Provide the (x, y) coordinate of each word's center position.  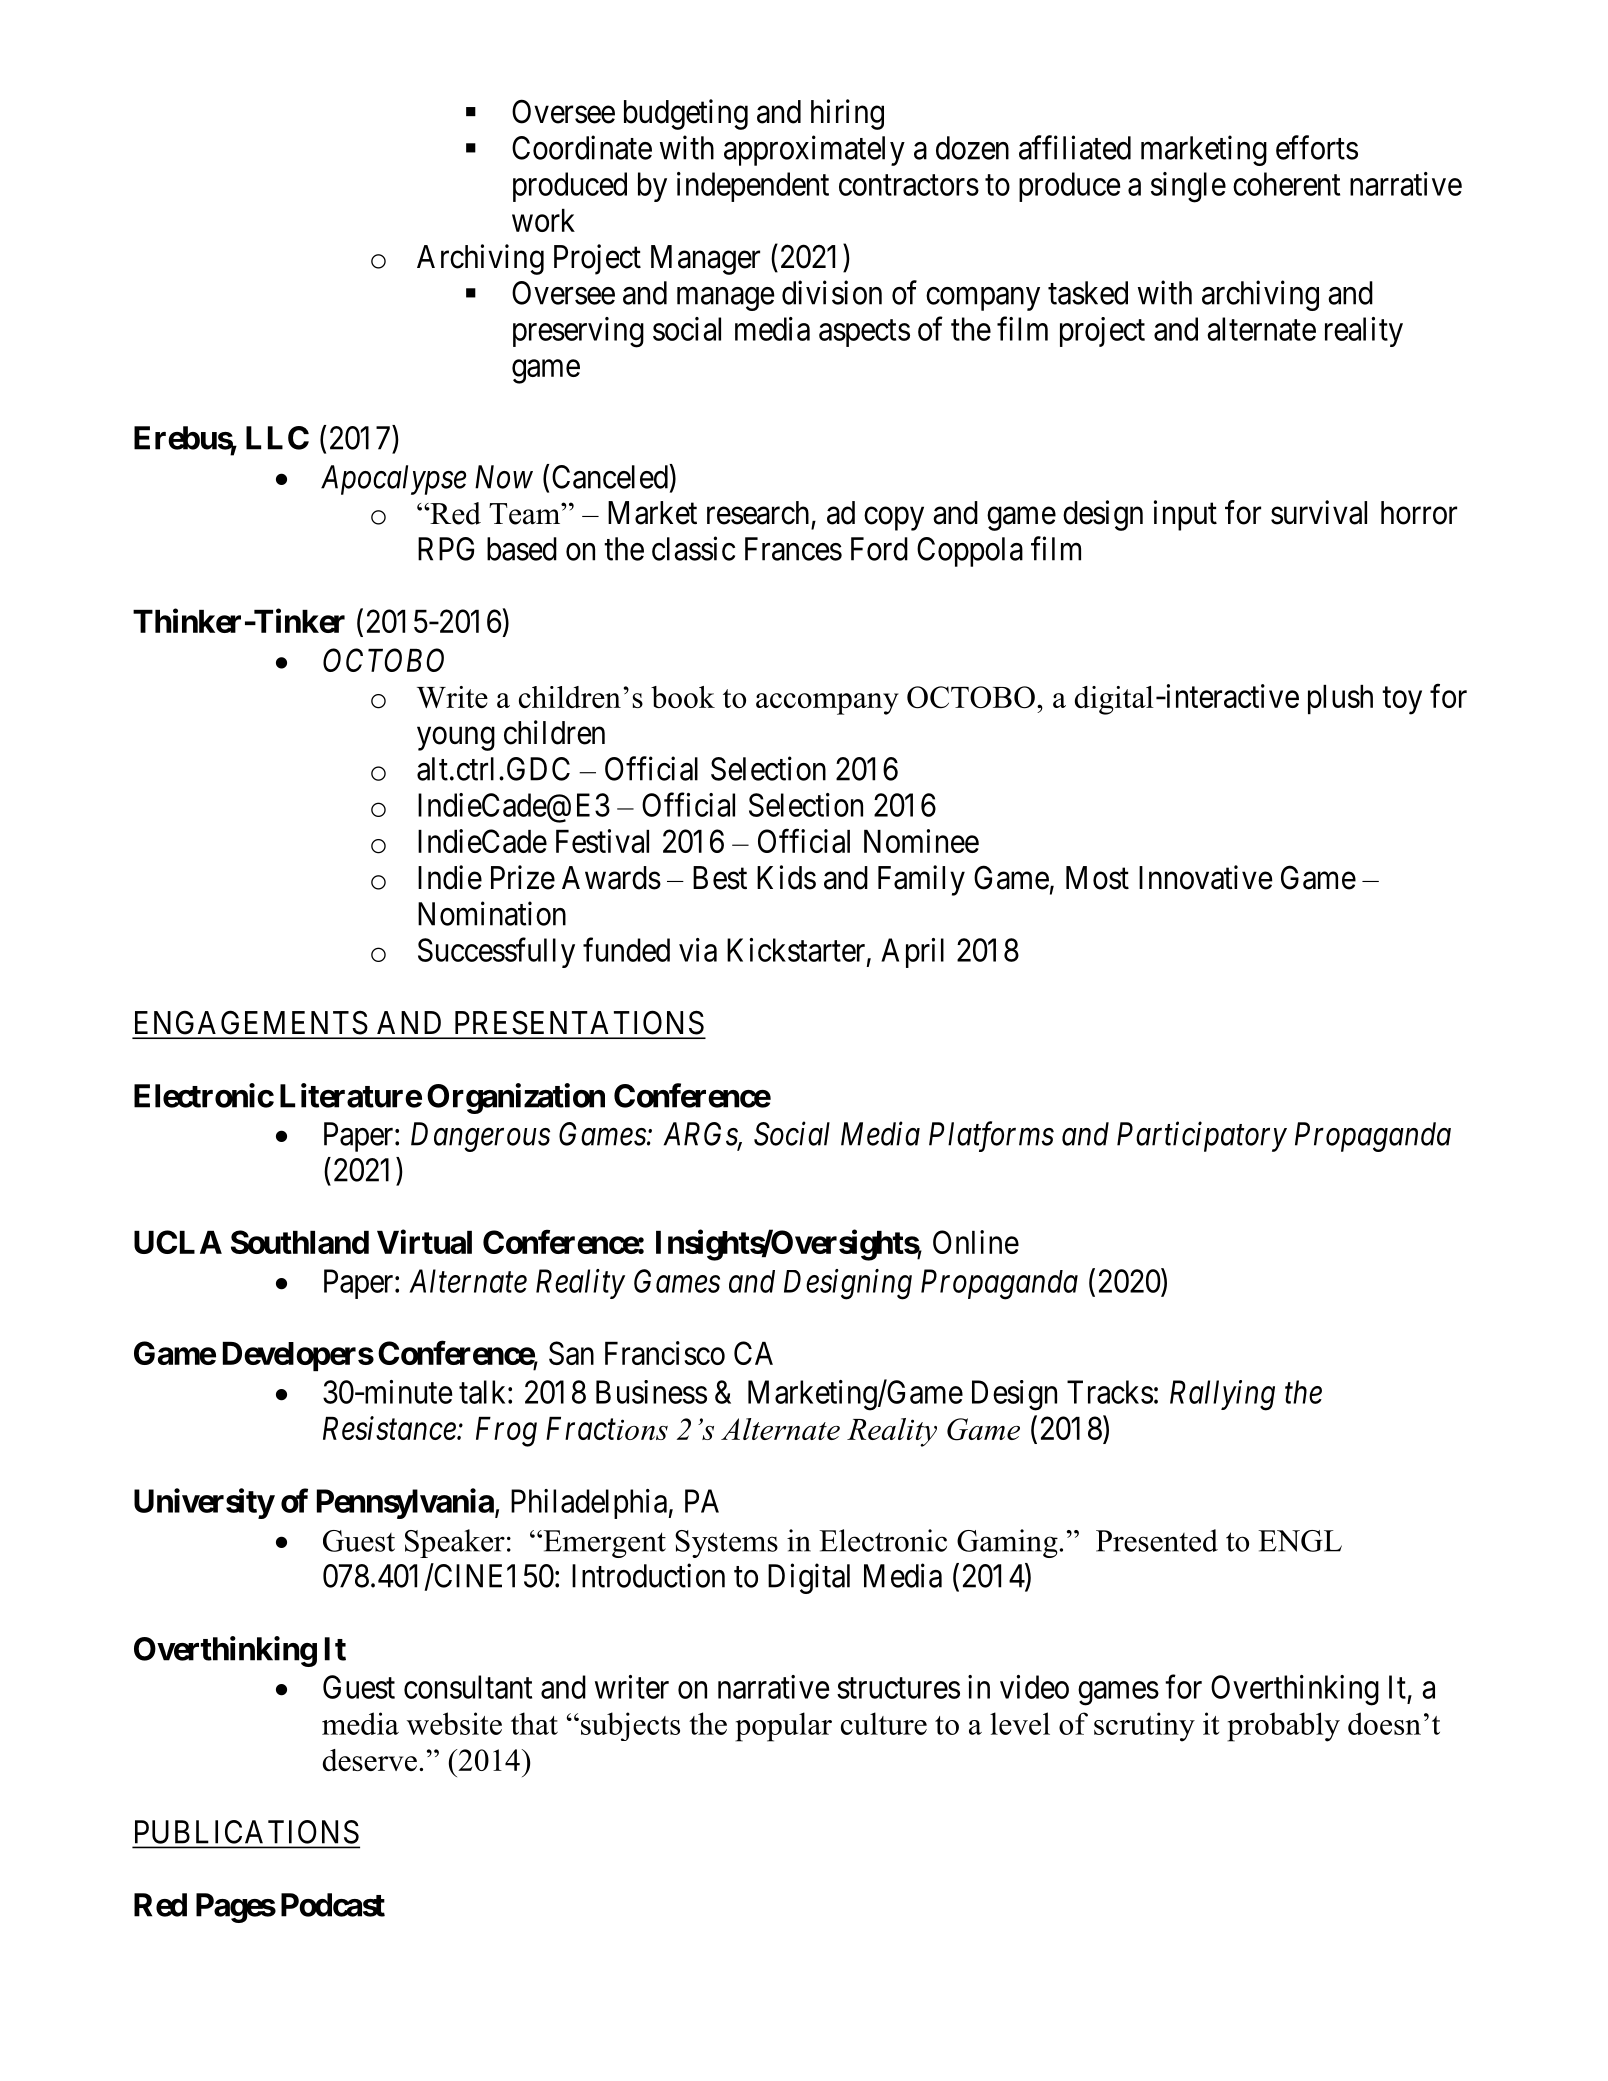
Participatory (1202, 1137)
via (698, 950)
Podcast (333, 1905)
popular (783, 1727)
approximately (814, 150)
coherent (1286, 184)
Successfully (496, 952)
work (543, 220)
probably (1283, 1727)
